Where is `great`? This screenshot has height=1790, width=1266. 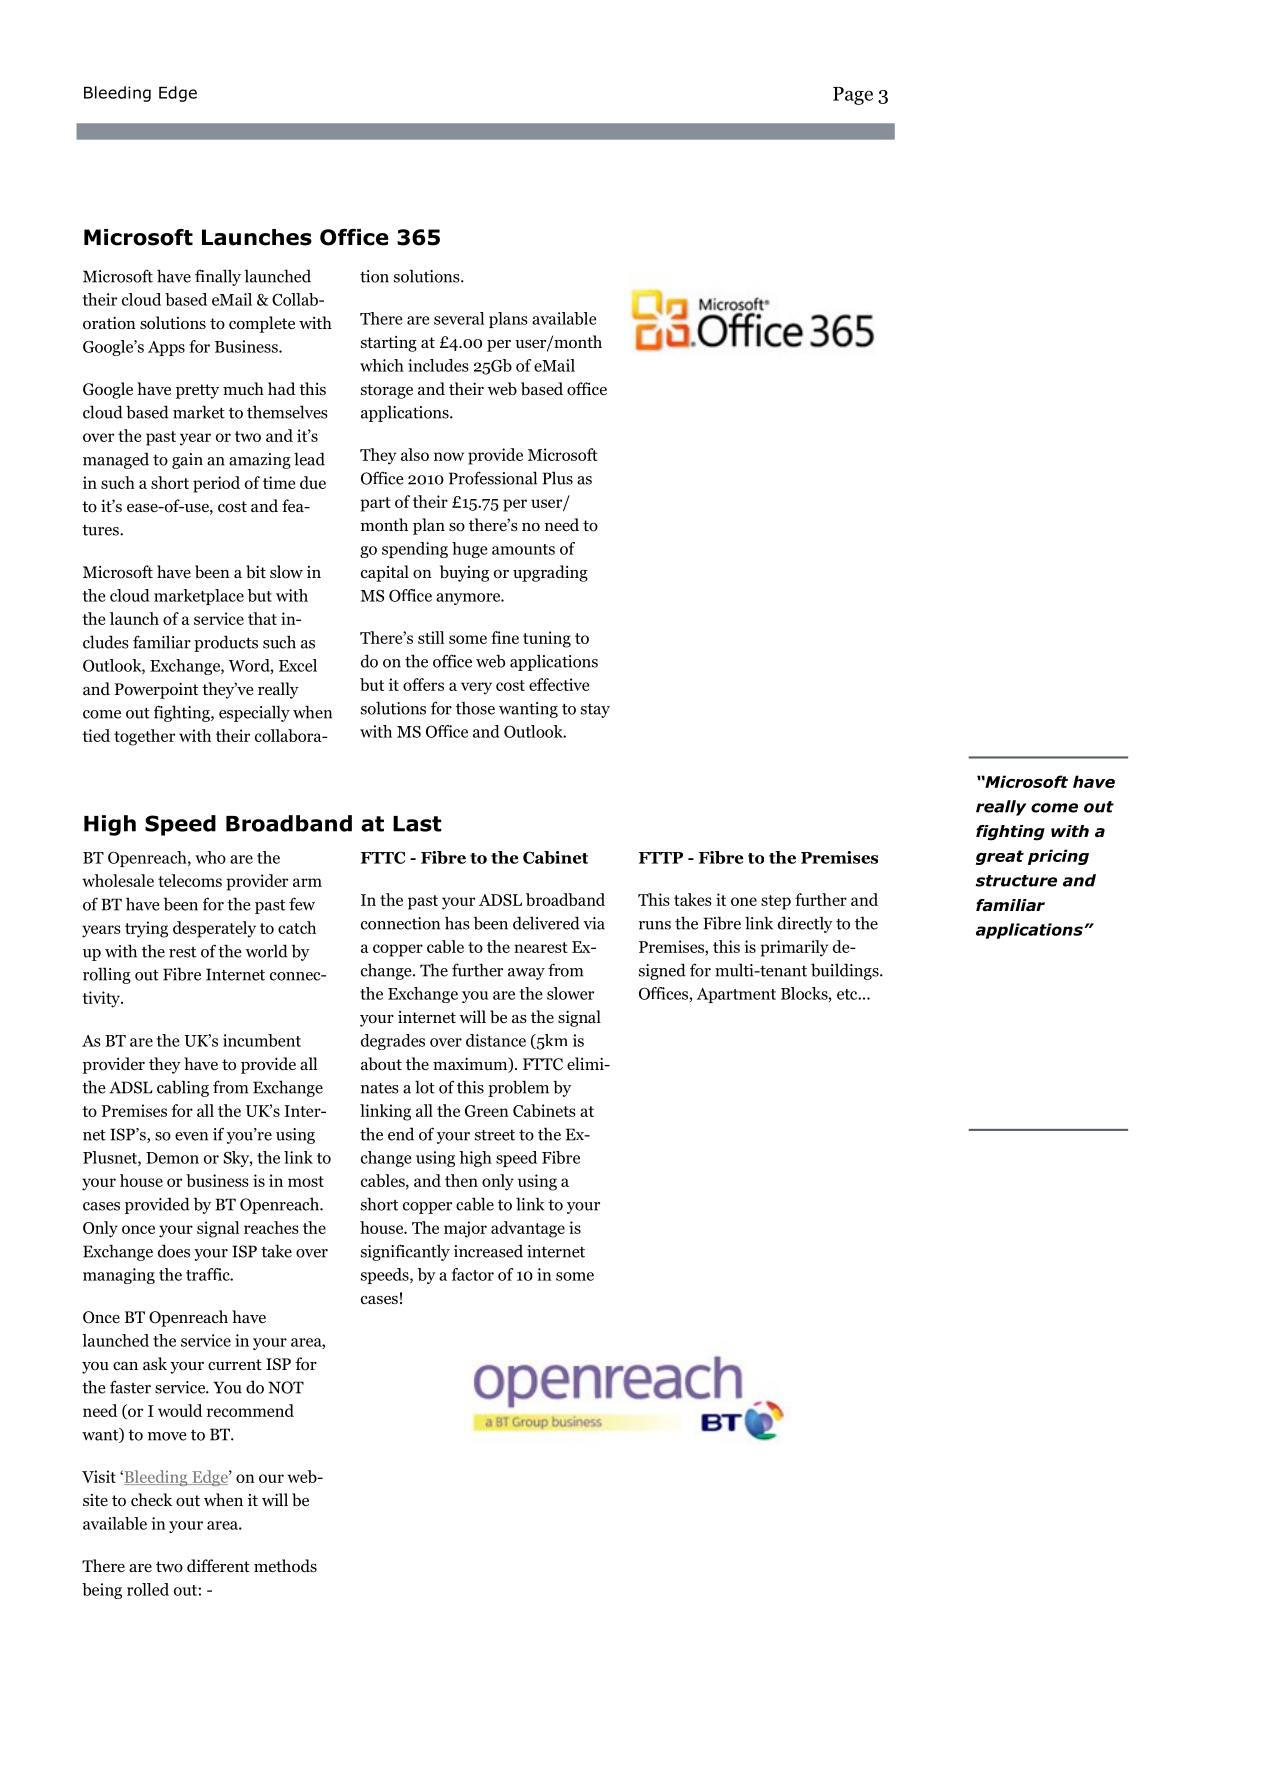
great is located at coordinates (1000, 857).
